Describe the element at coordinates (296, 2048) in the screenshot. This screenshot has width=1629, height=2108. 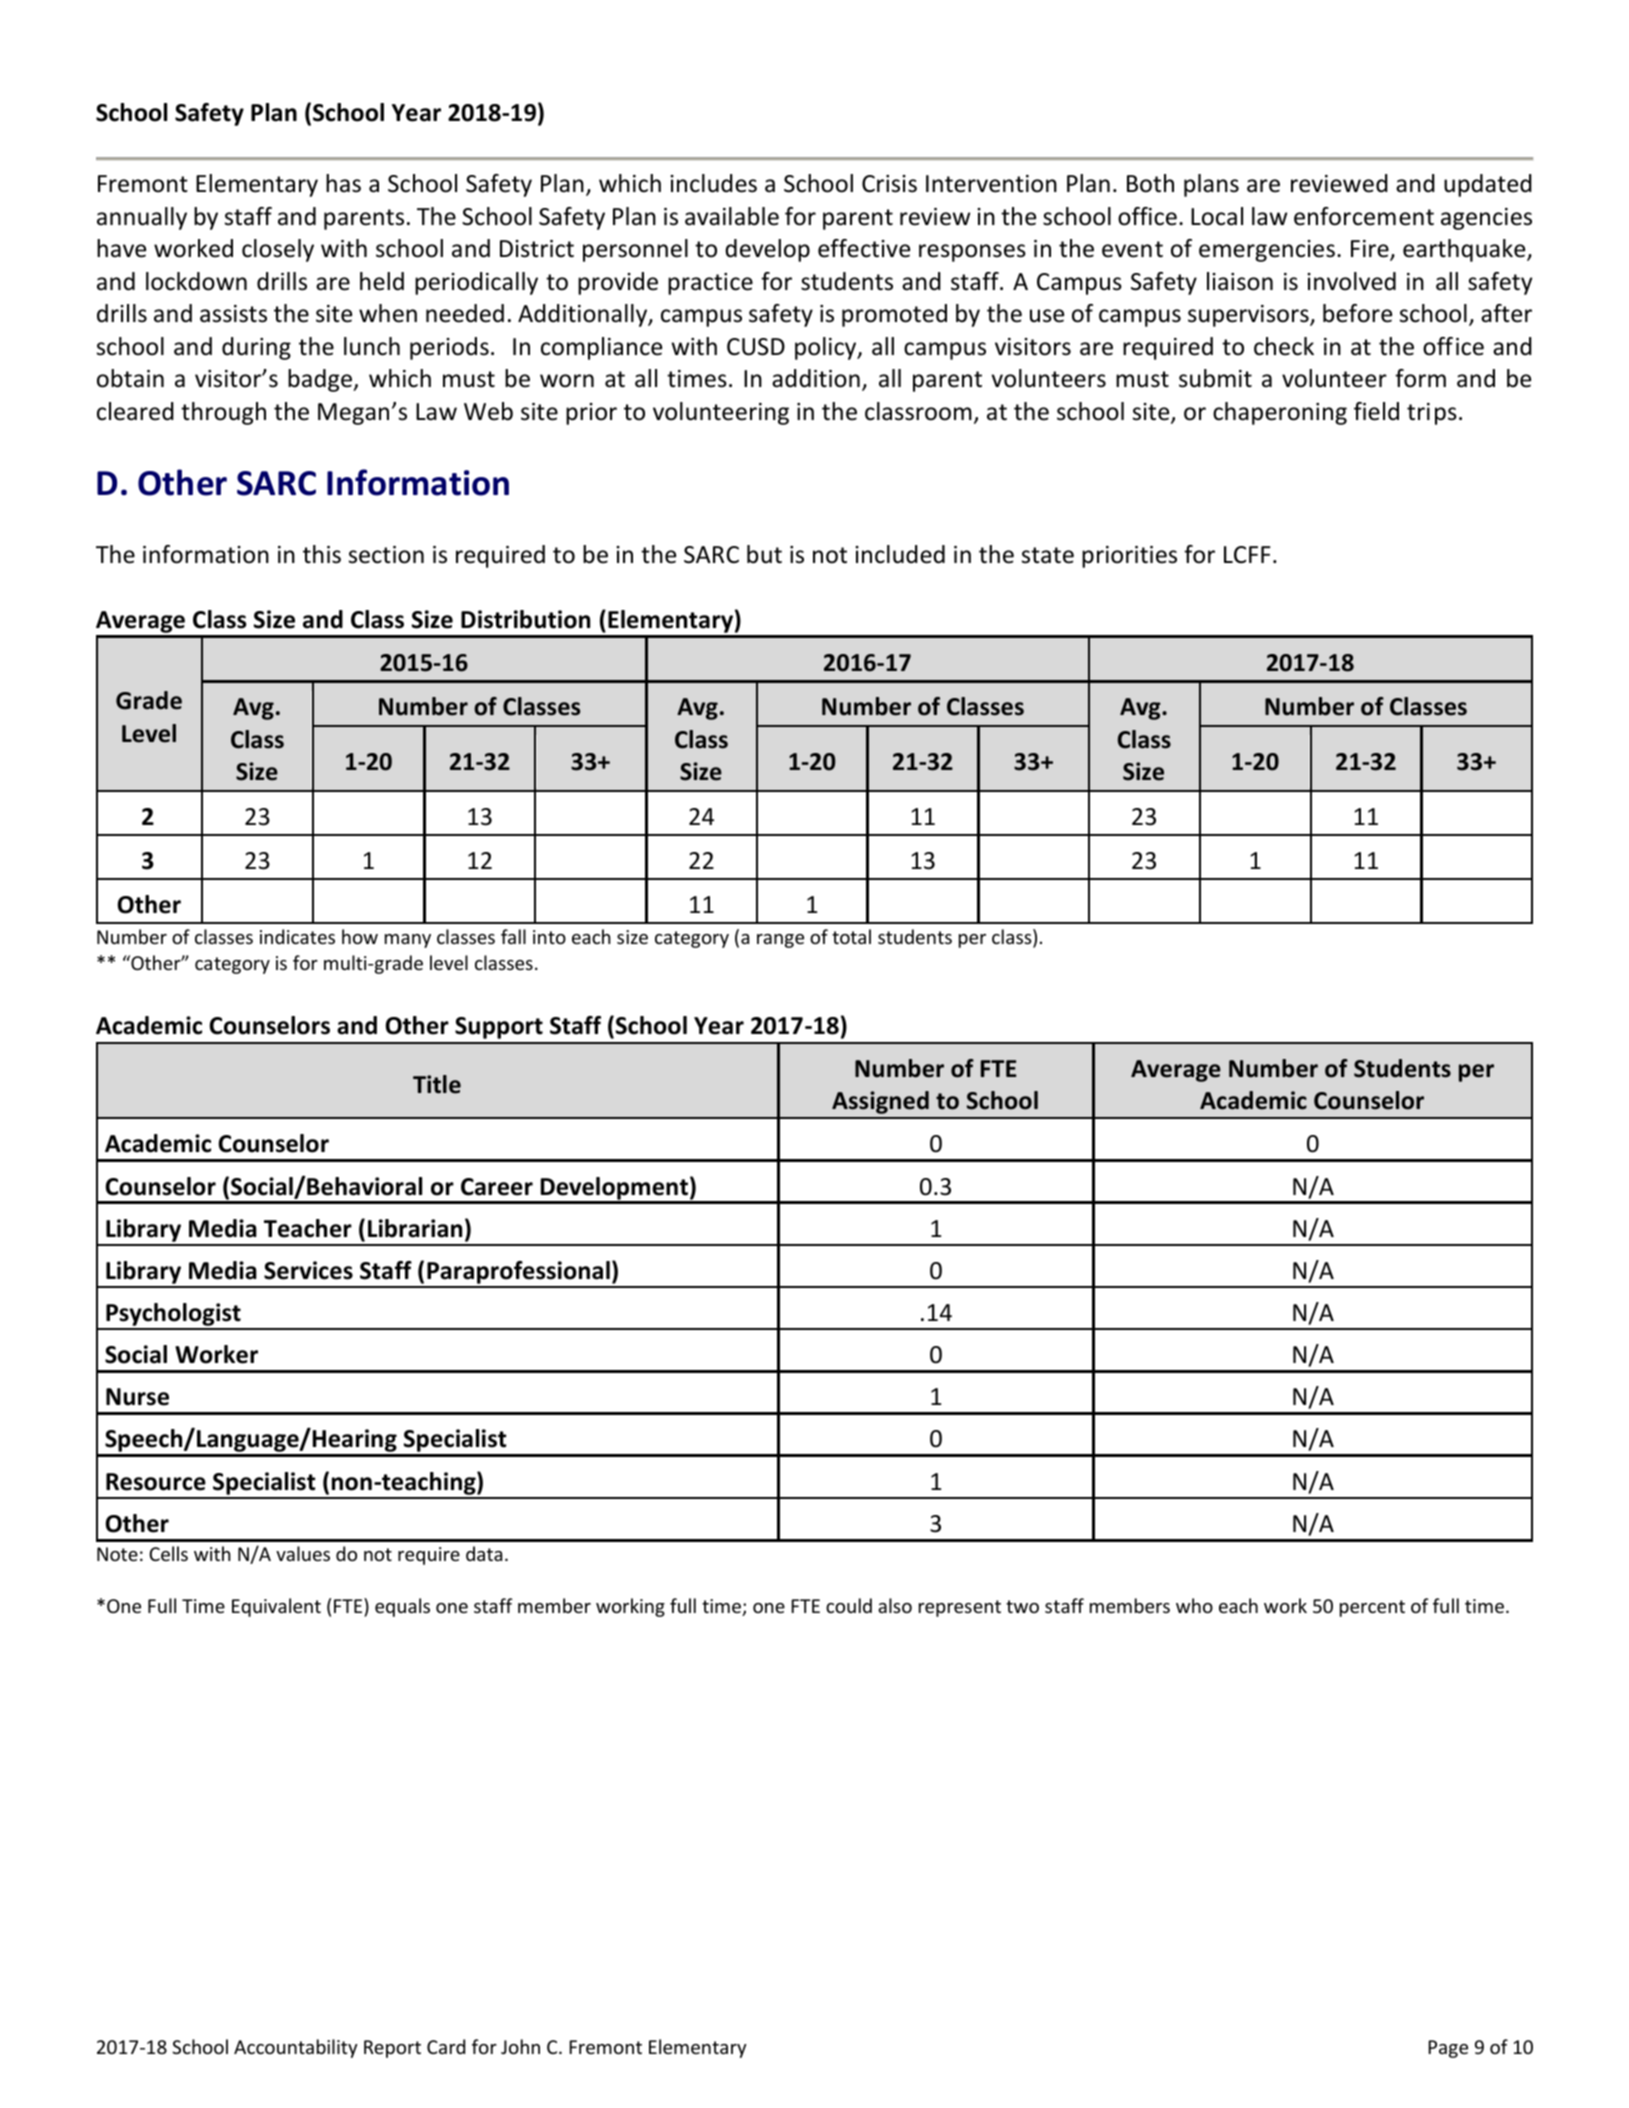
I see `Accountability` at that location.
